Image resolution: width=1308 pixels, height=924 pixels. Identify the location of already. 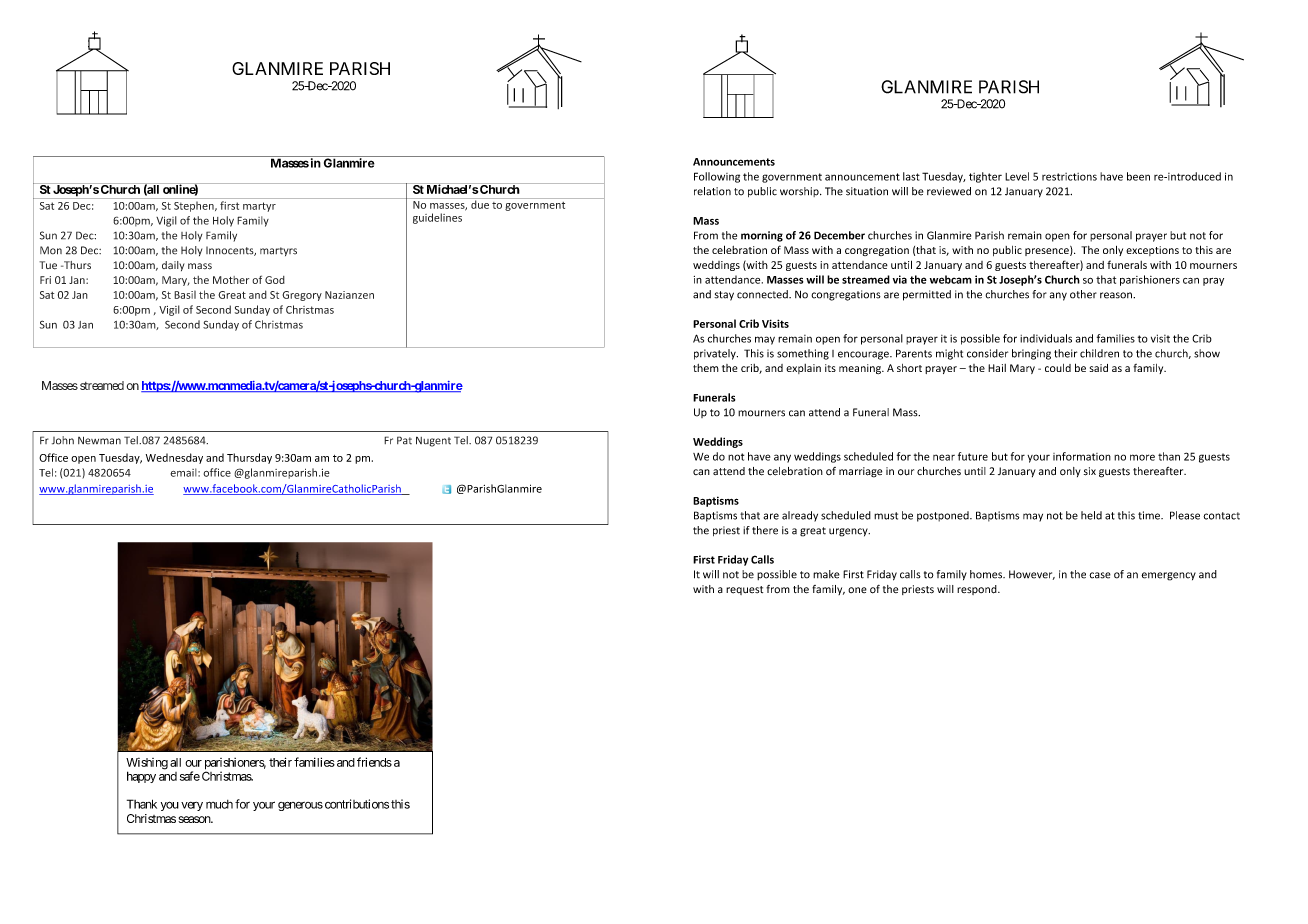
(800, 516).
